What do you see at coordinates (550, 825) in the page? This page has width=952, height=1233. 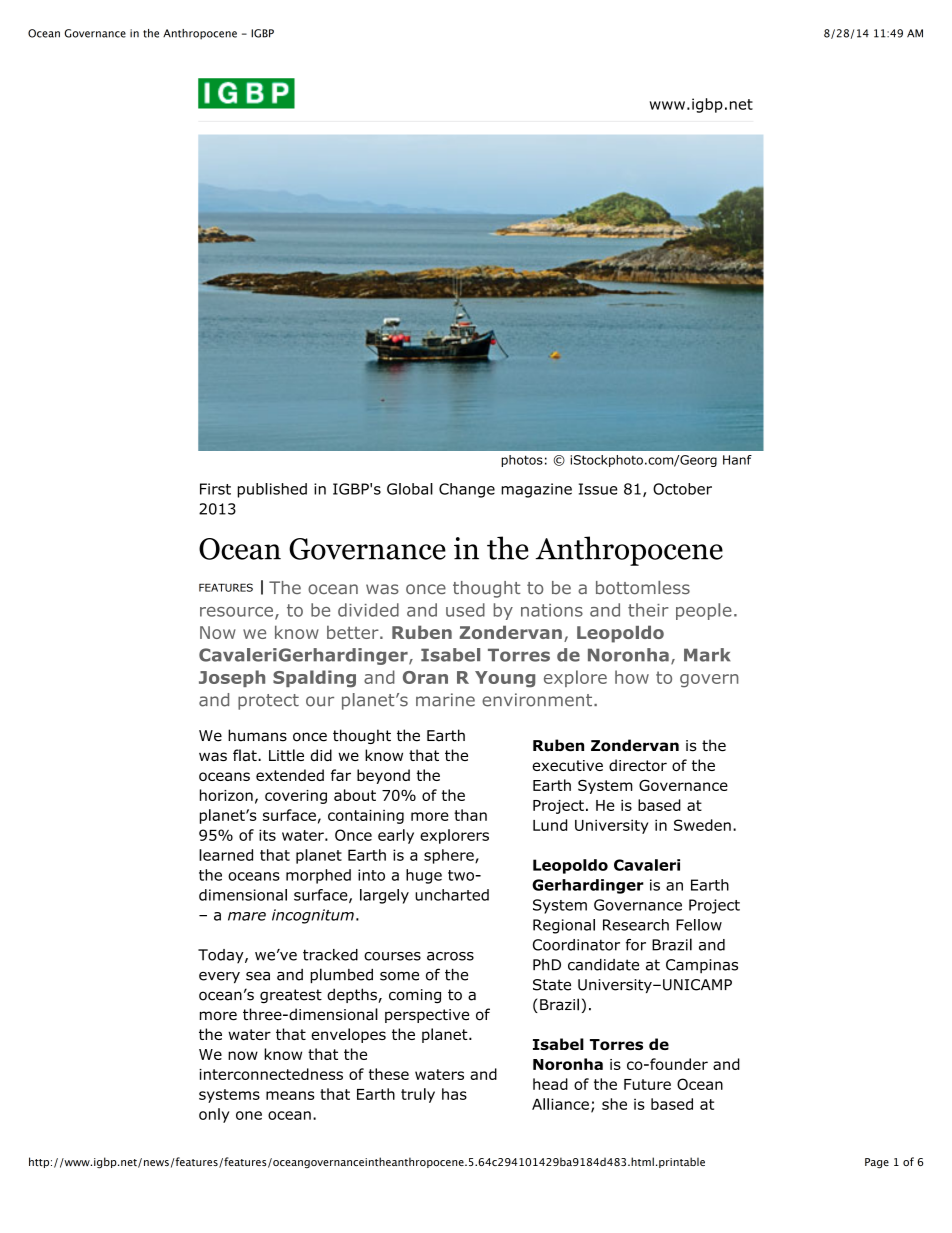 I see `Lund` at bounding box center [550, 825].
